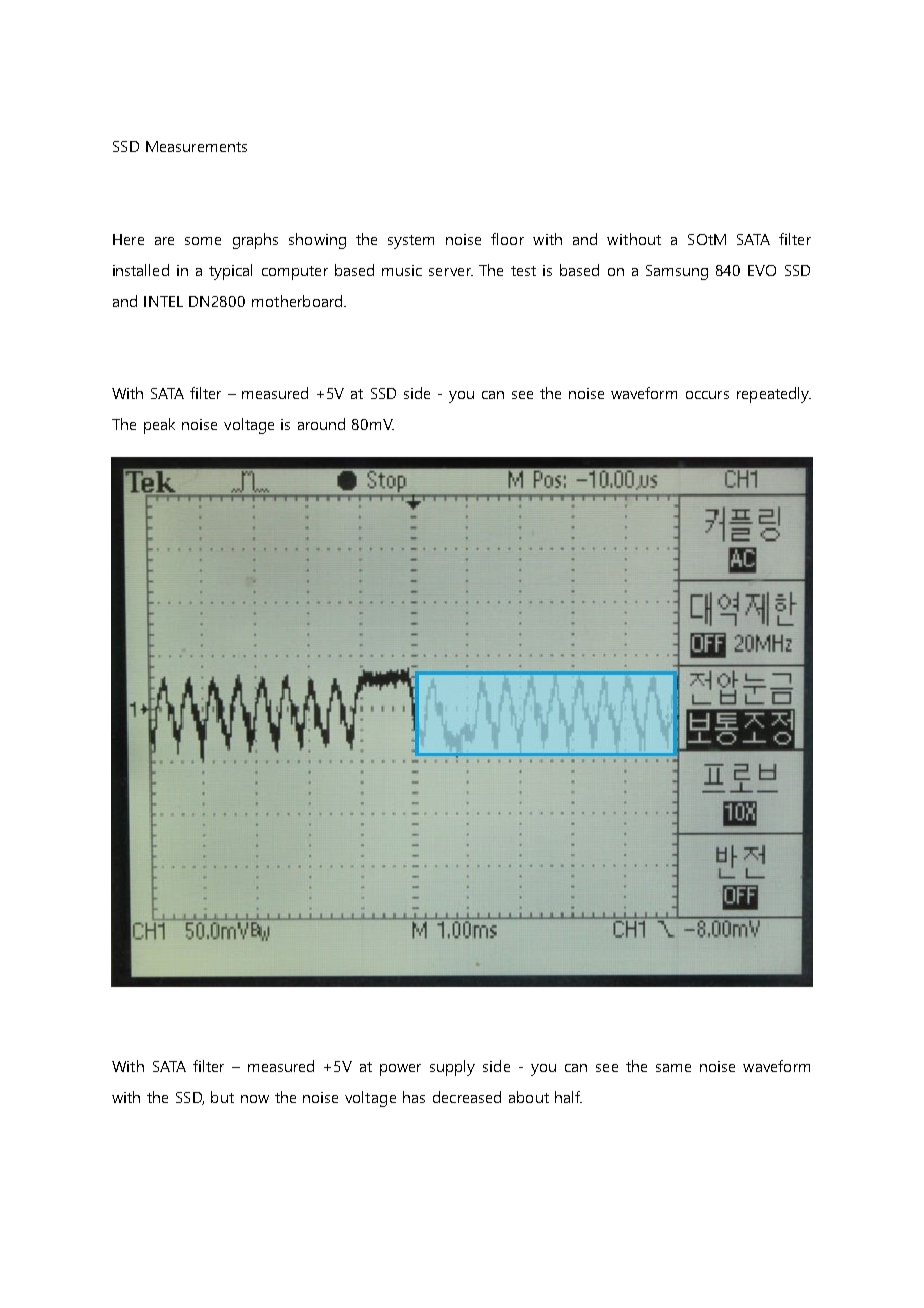  I want to click on Measurements, so click(196, 146).
